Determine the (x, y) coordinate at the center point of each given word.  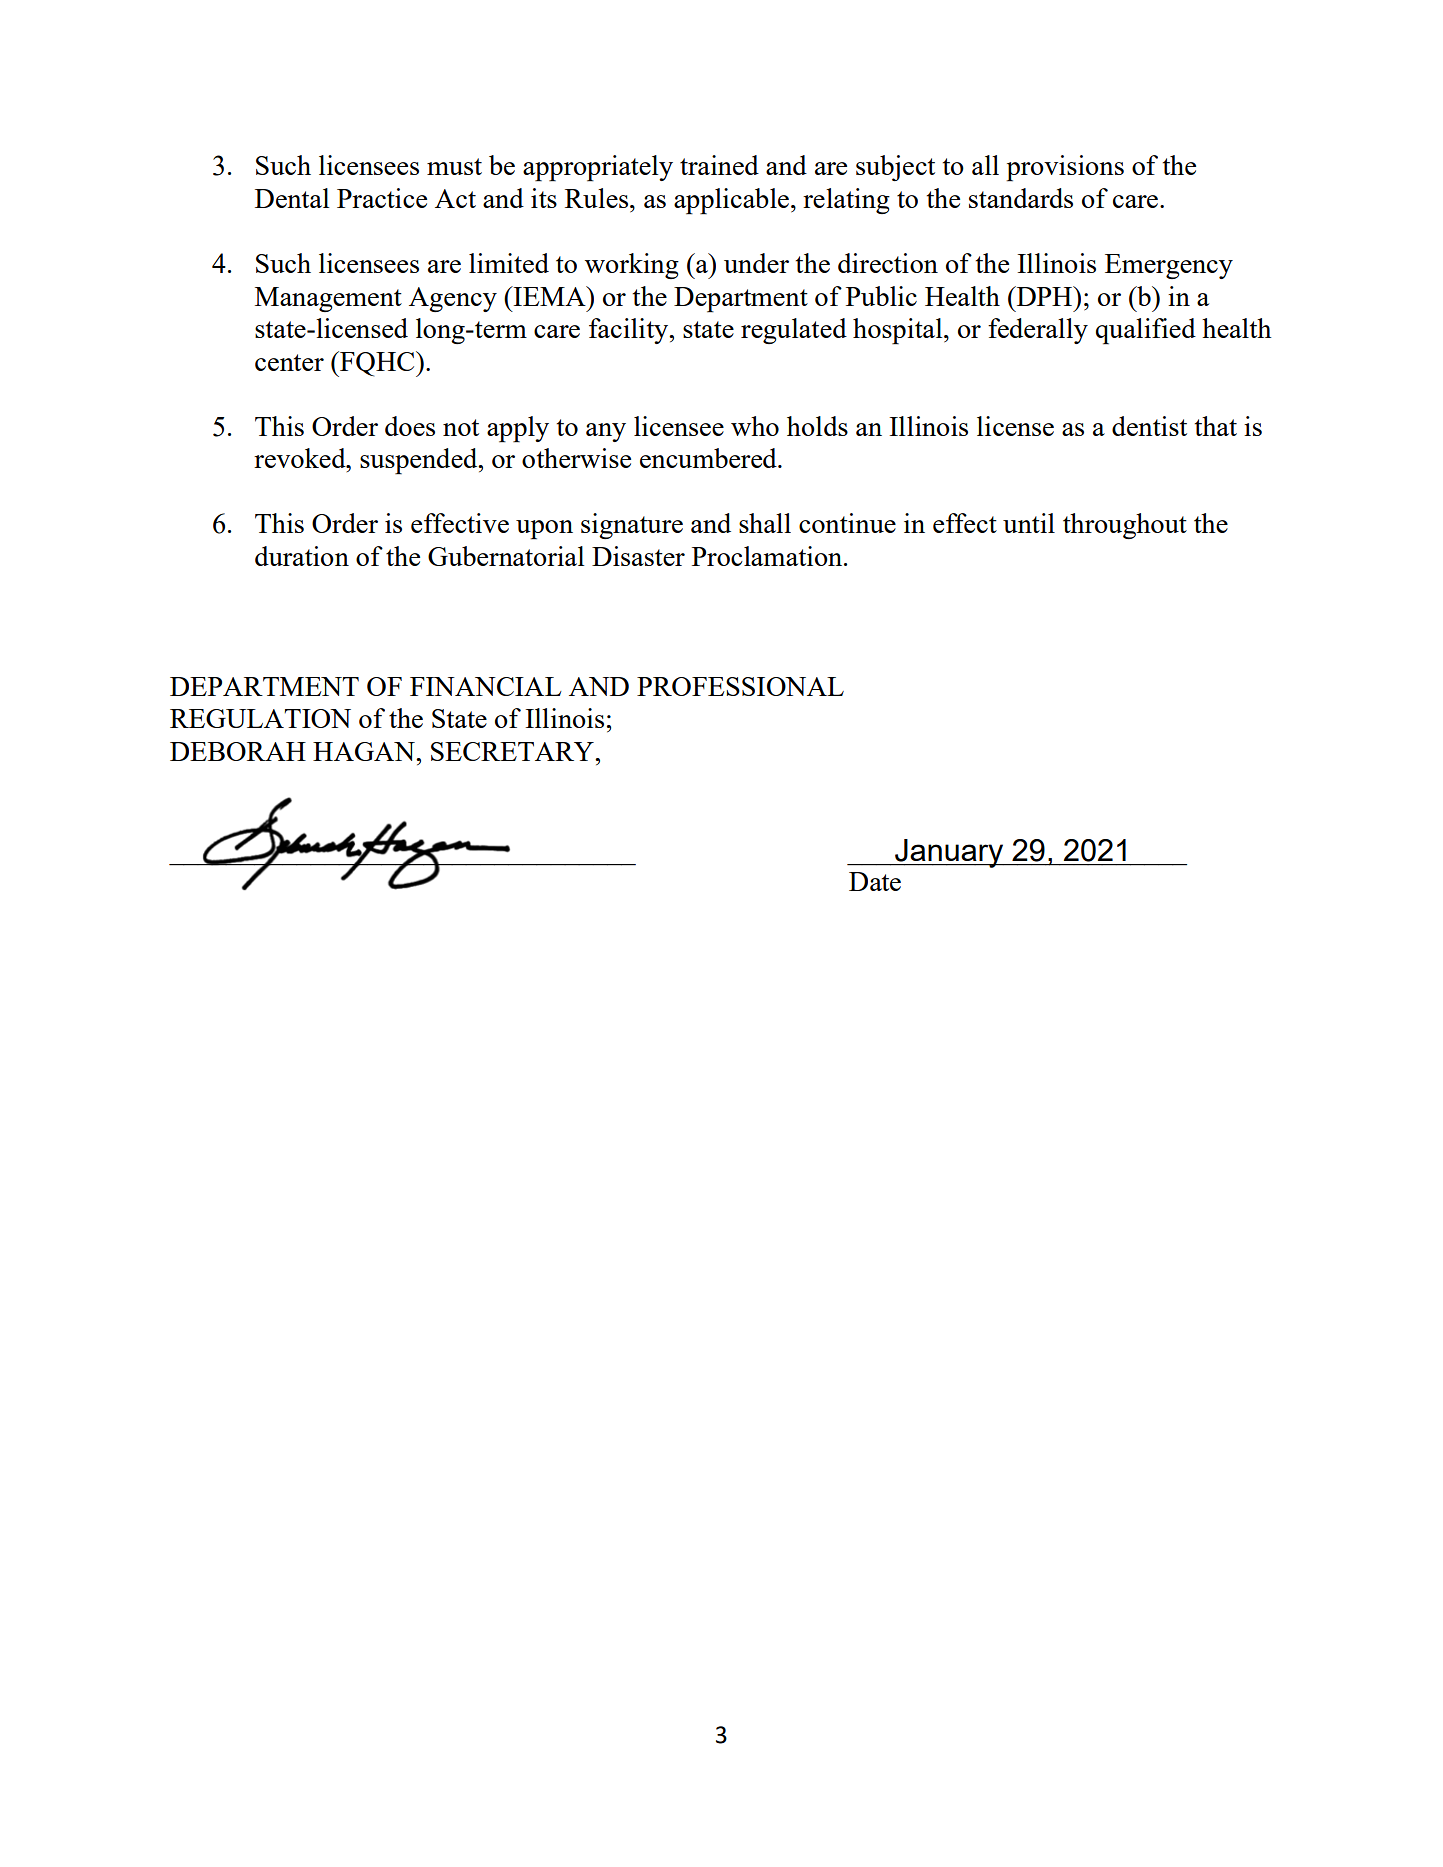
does (410, 426)
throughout (1125, 526)
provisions (1065, 168)
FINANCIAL (486, 686)
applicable (731, 201)
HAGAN (365, 751)
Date (875, 881)
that (1216, 426)
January (949, 853)
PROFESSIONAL (740, 686)
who (755, 426)
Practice (382, 198)
